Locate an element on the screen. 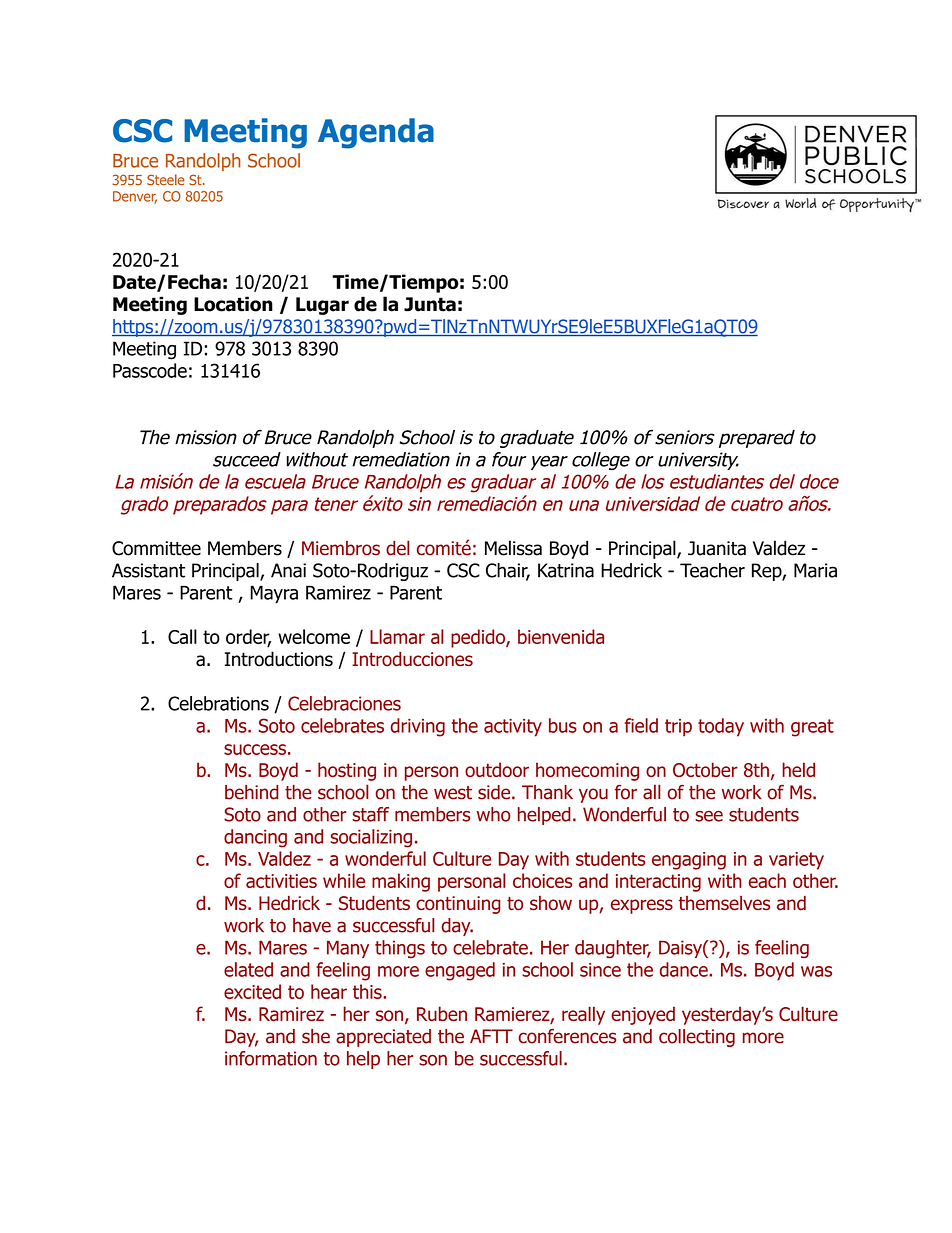 The height and width of the screenshot is (1233, 952). Juanita is located at coordinates (717, 548).
